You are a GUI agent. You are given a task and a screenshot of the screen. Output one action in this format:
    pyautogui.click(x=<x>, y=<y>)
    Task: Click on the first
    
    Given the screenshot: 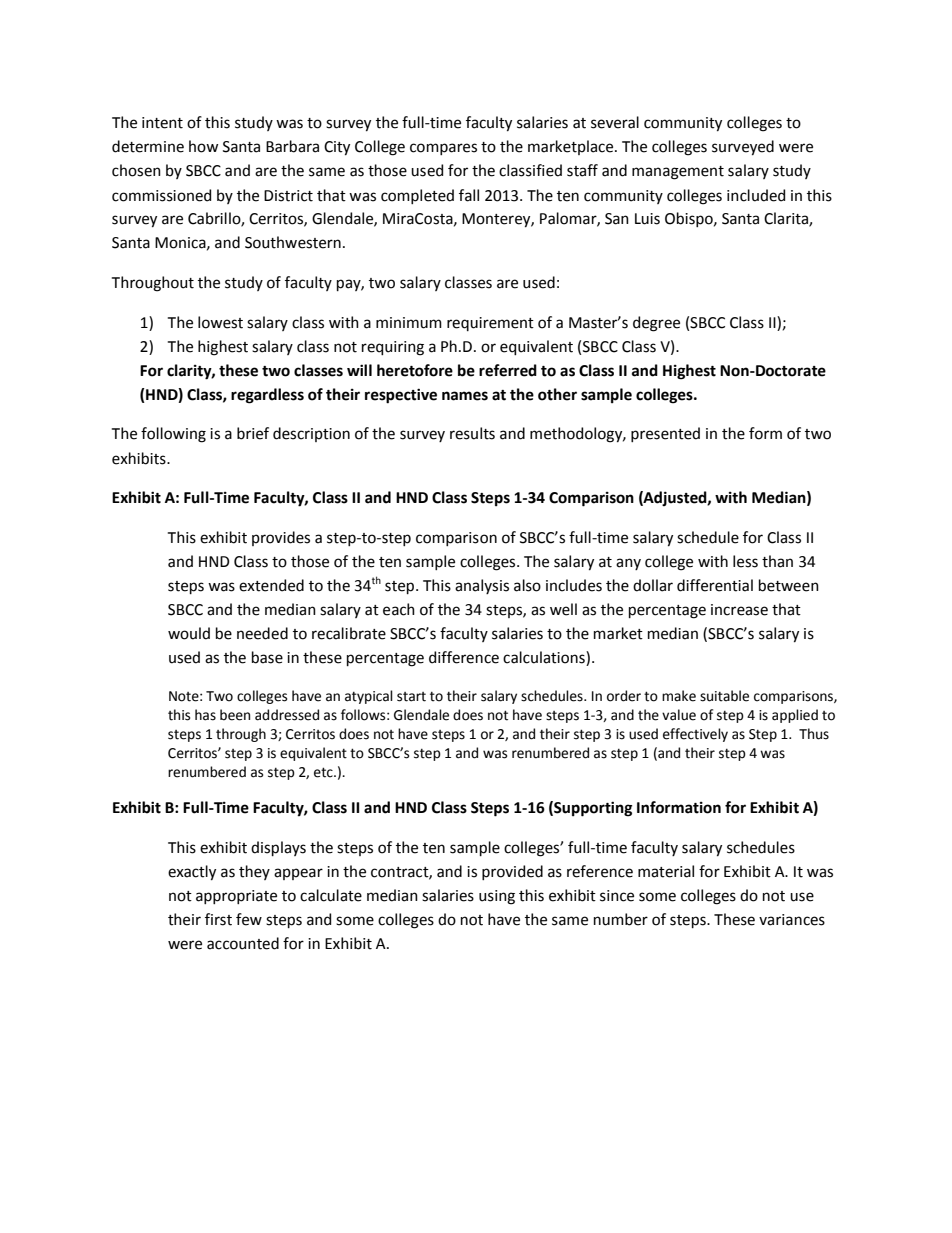 What is the action you would take?
    pyautogui.click(x=218, y=919)
